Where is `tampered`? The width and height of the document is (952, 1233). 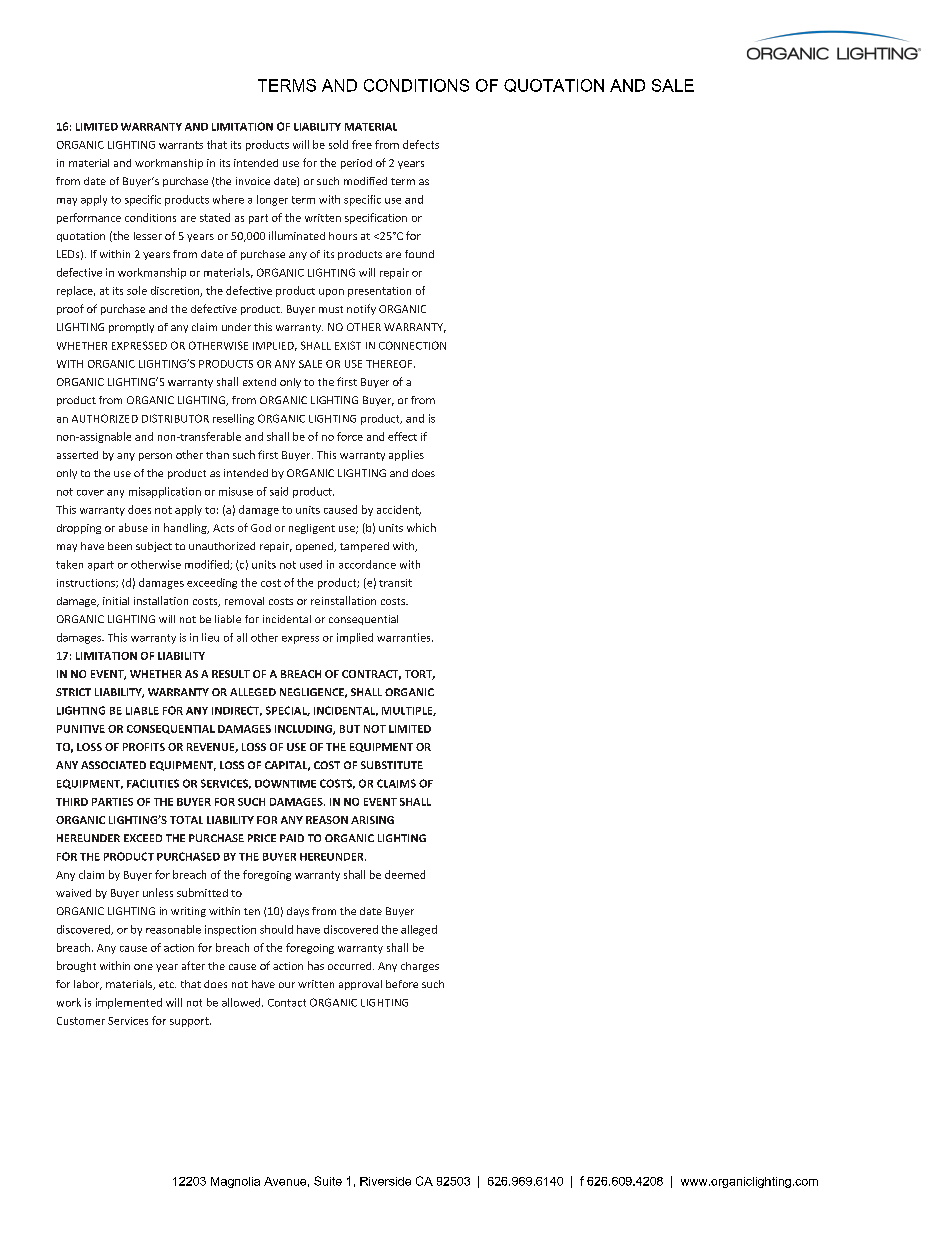
tampered is located at coordinates (364, 547).
